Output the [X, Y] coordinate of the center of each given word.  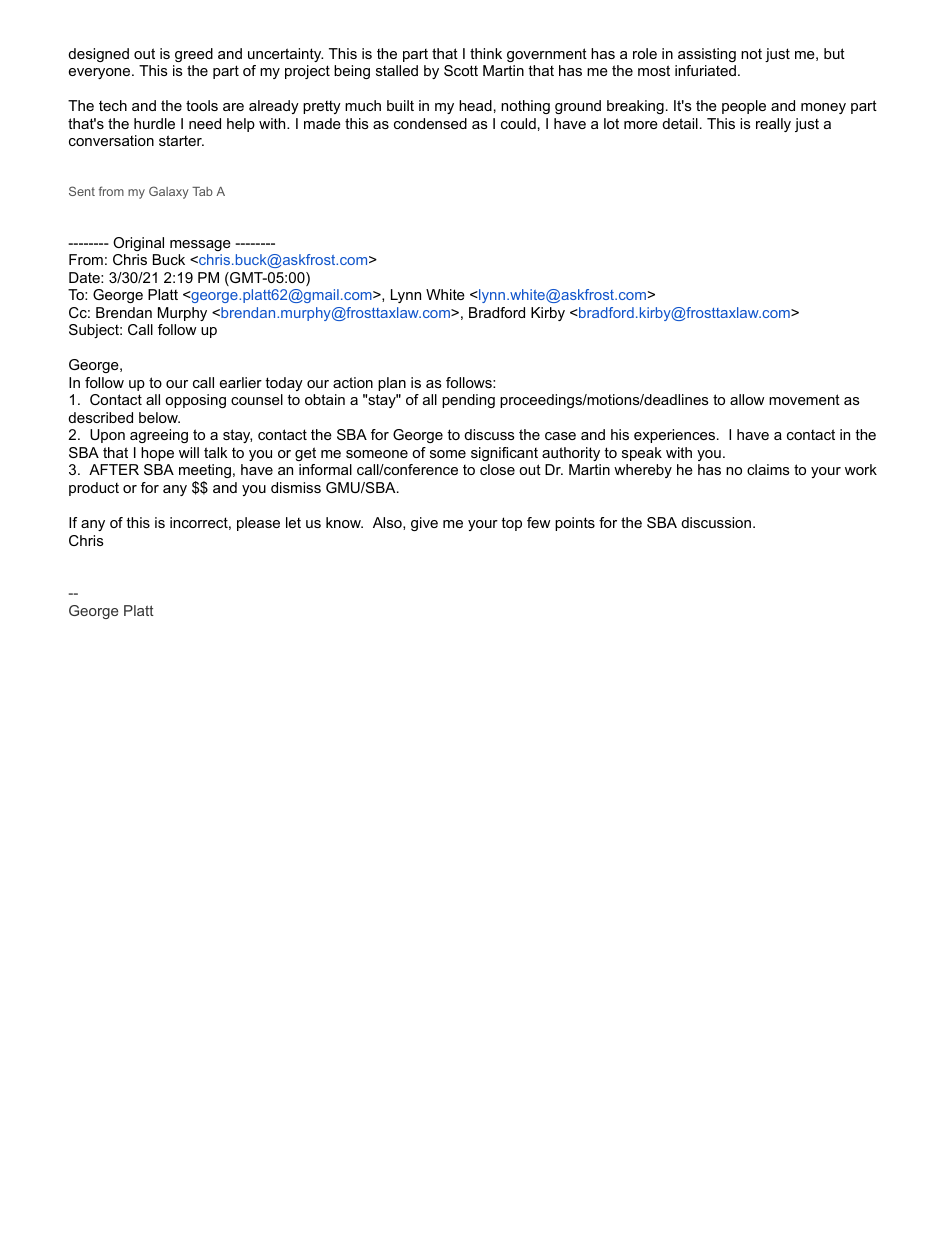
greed [194, 55]
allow [747, 399]
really [773, 125]
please [258, 524]
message [200, 245]
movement [804, 399]
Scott [461, 70]
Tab [202, 191]
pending [468, 401]
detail [680, 123]
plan [392, 384]
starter [181, 140]
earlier [241, 382]
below [159, 417]
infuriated [705, 70]
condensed [430, 123]
